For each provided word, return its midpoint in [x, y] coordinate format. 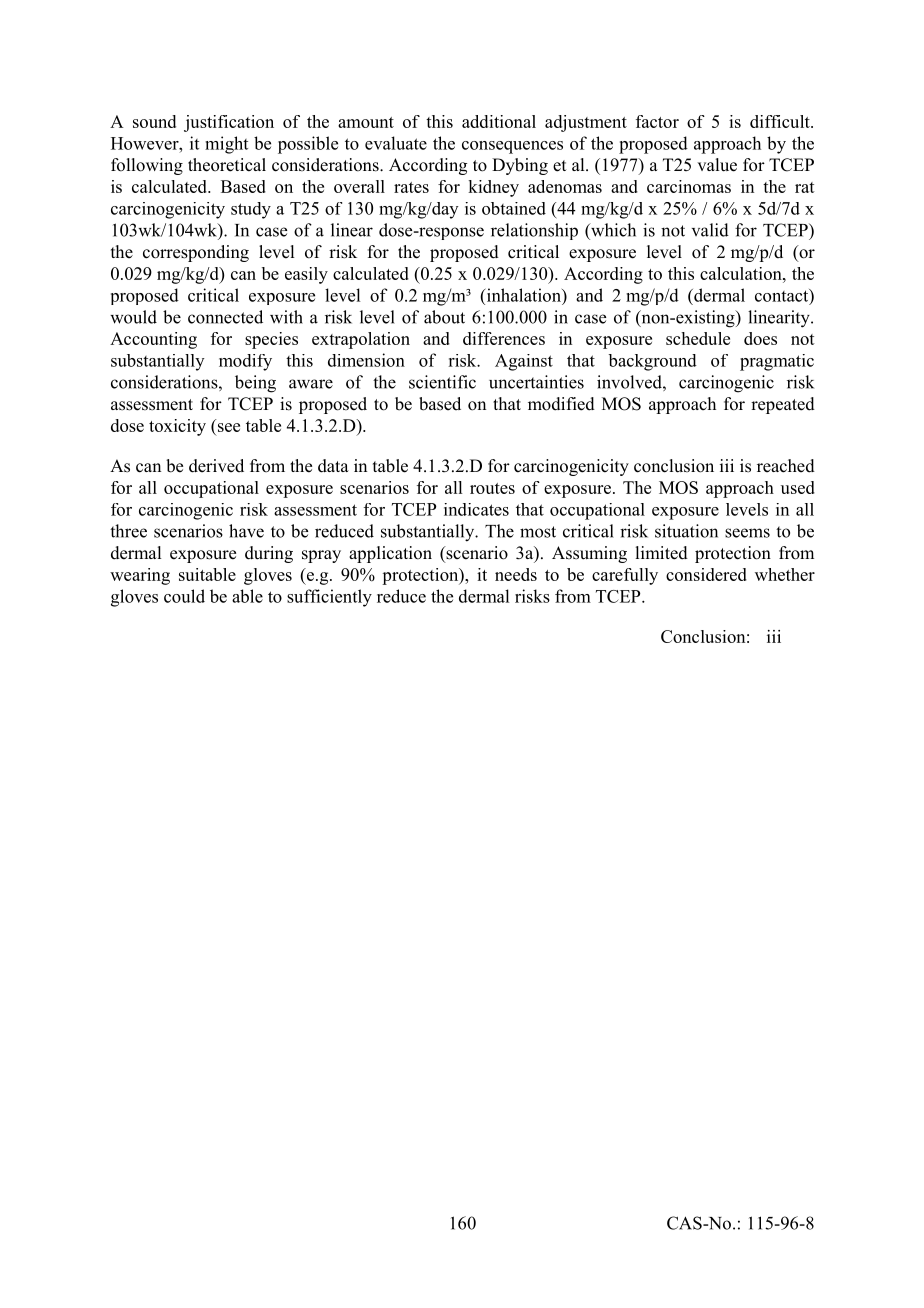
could [184, 596]
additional [499, 121]
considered [706, 574]
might [226, 145]
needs [516, 574]
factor [657, 121]
